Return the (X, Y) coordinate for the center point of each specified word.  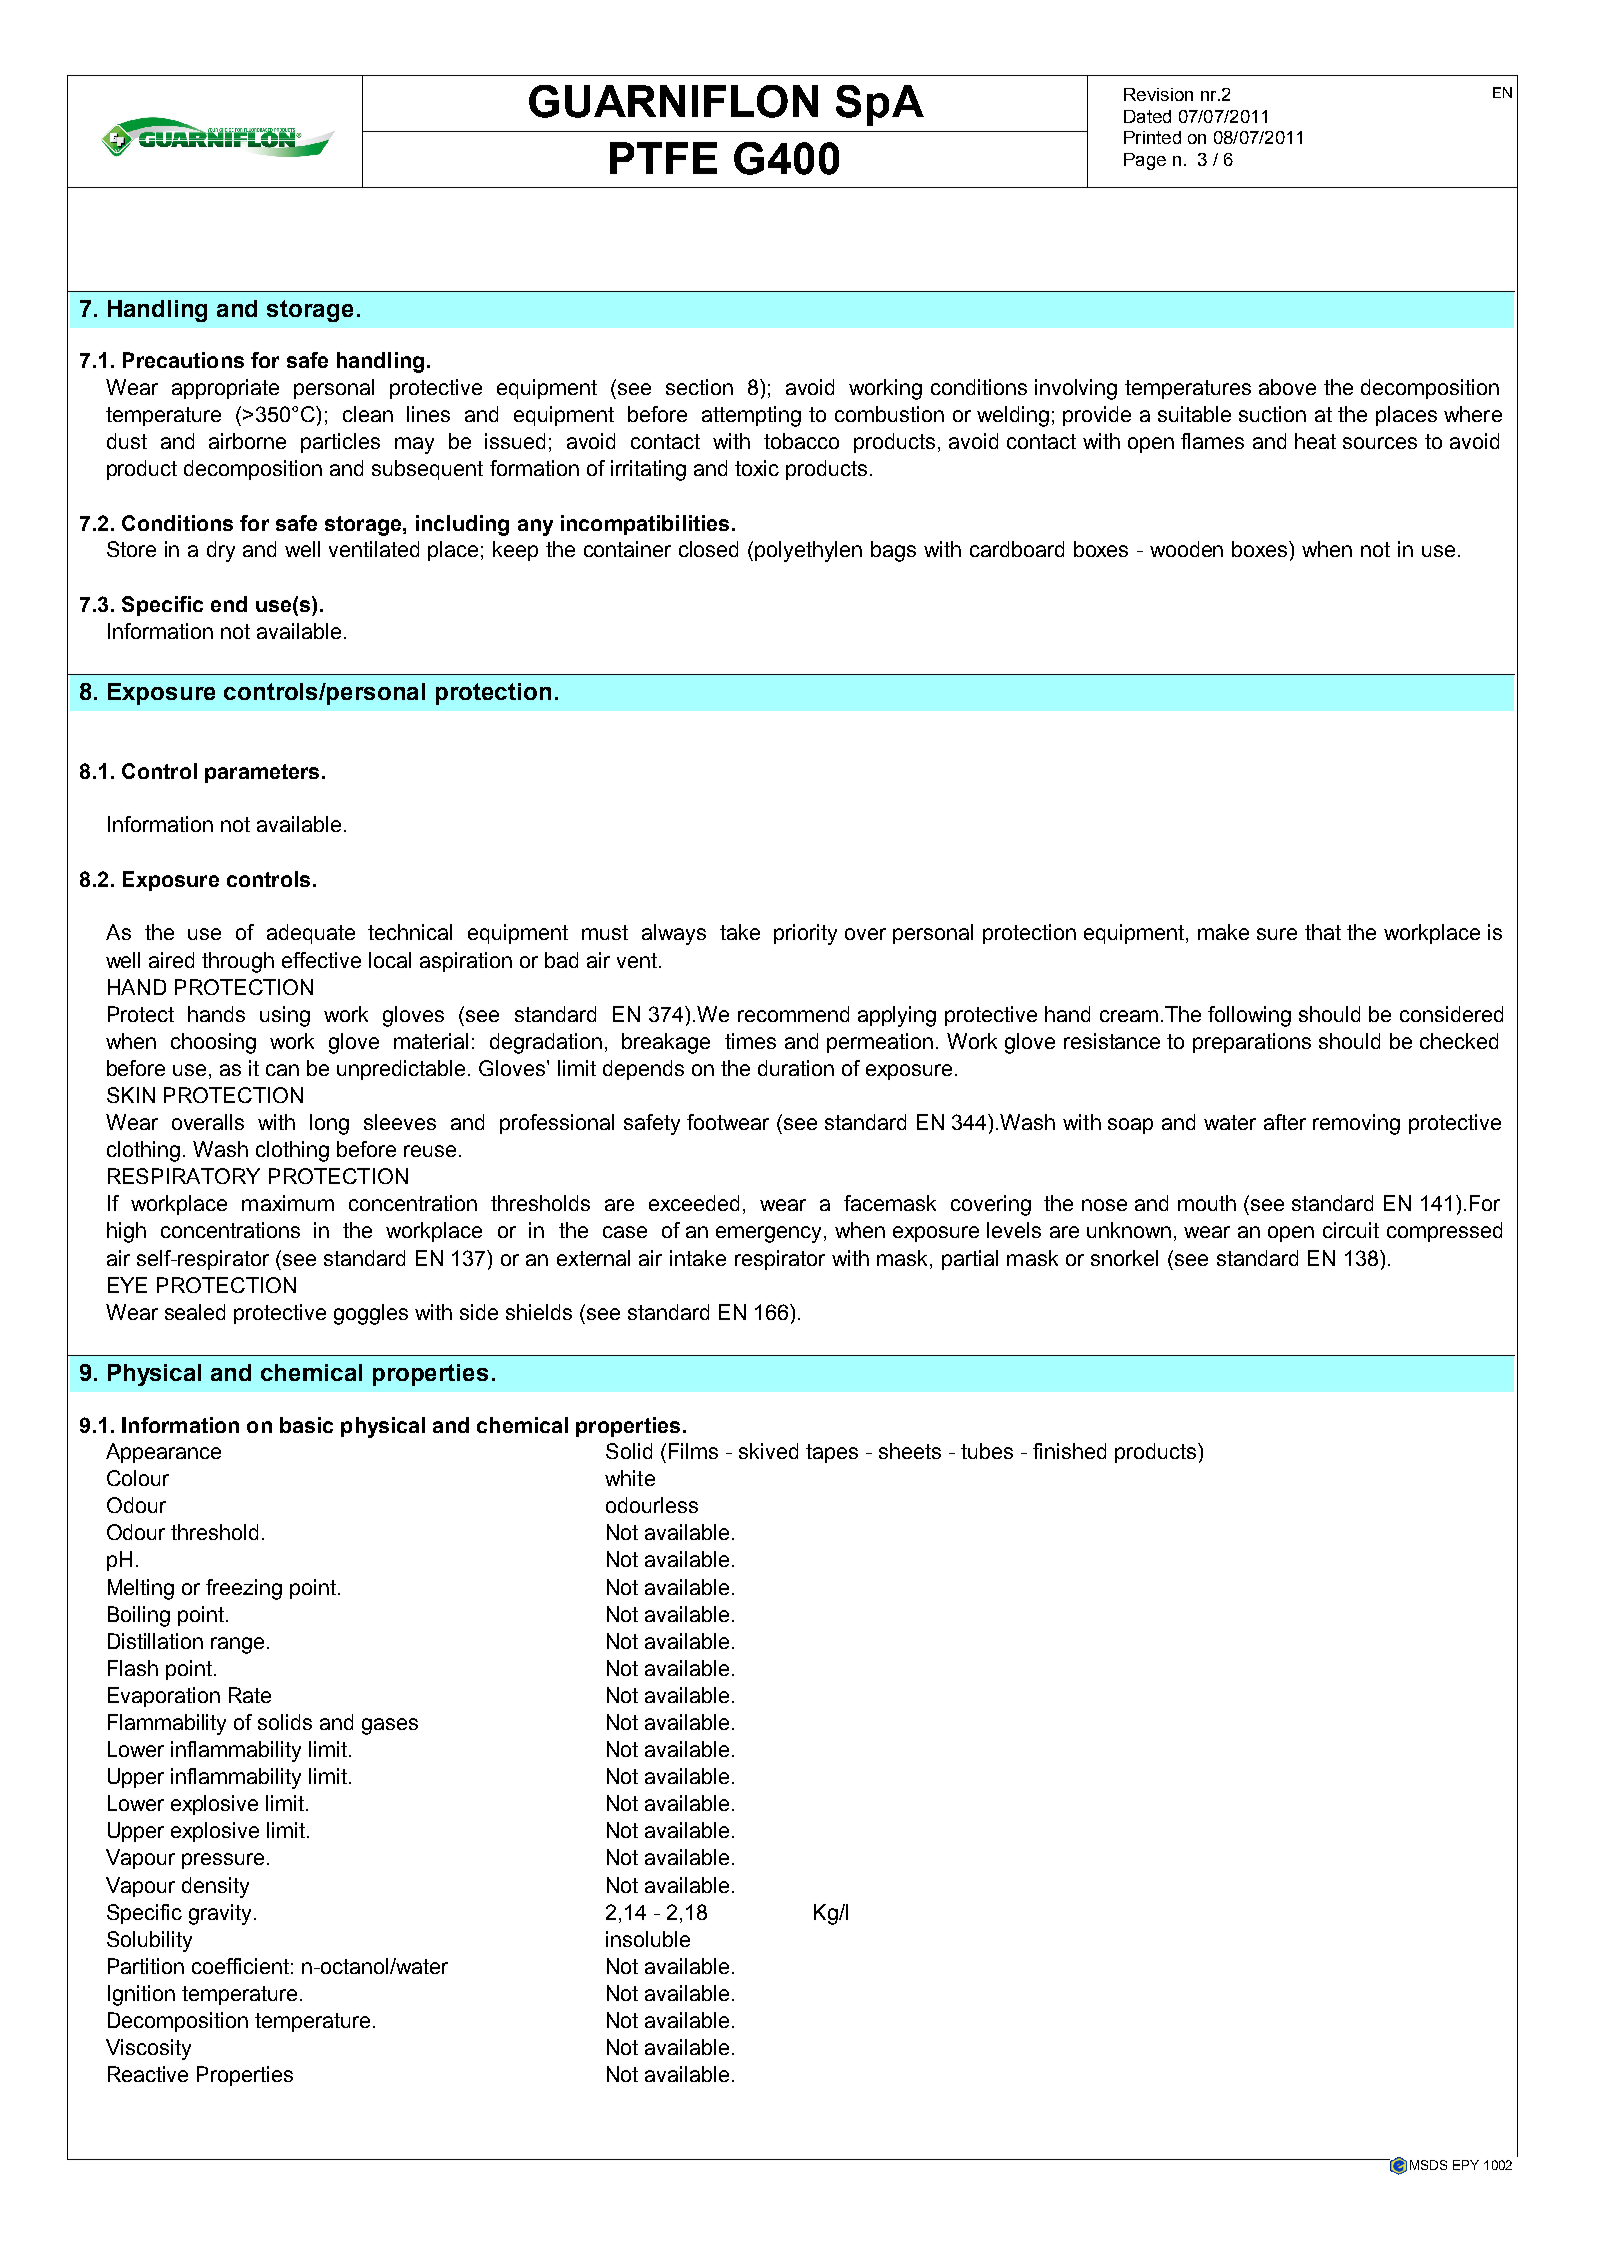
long (329, 1124)
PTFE (663, 158)
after (1285, 1122)
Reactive (148, 2074)
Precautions (183, 360)
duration (796, 1068)
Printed (1152, 137)
